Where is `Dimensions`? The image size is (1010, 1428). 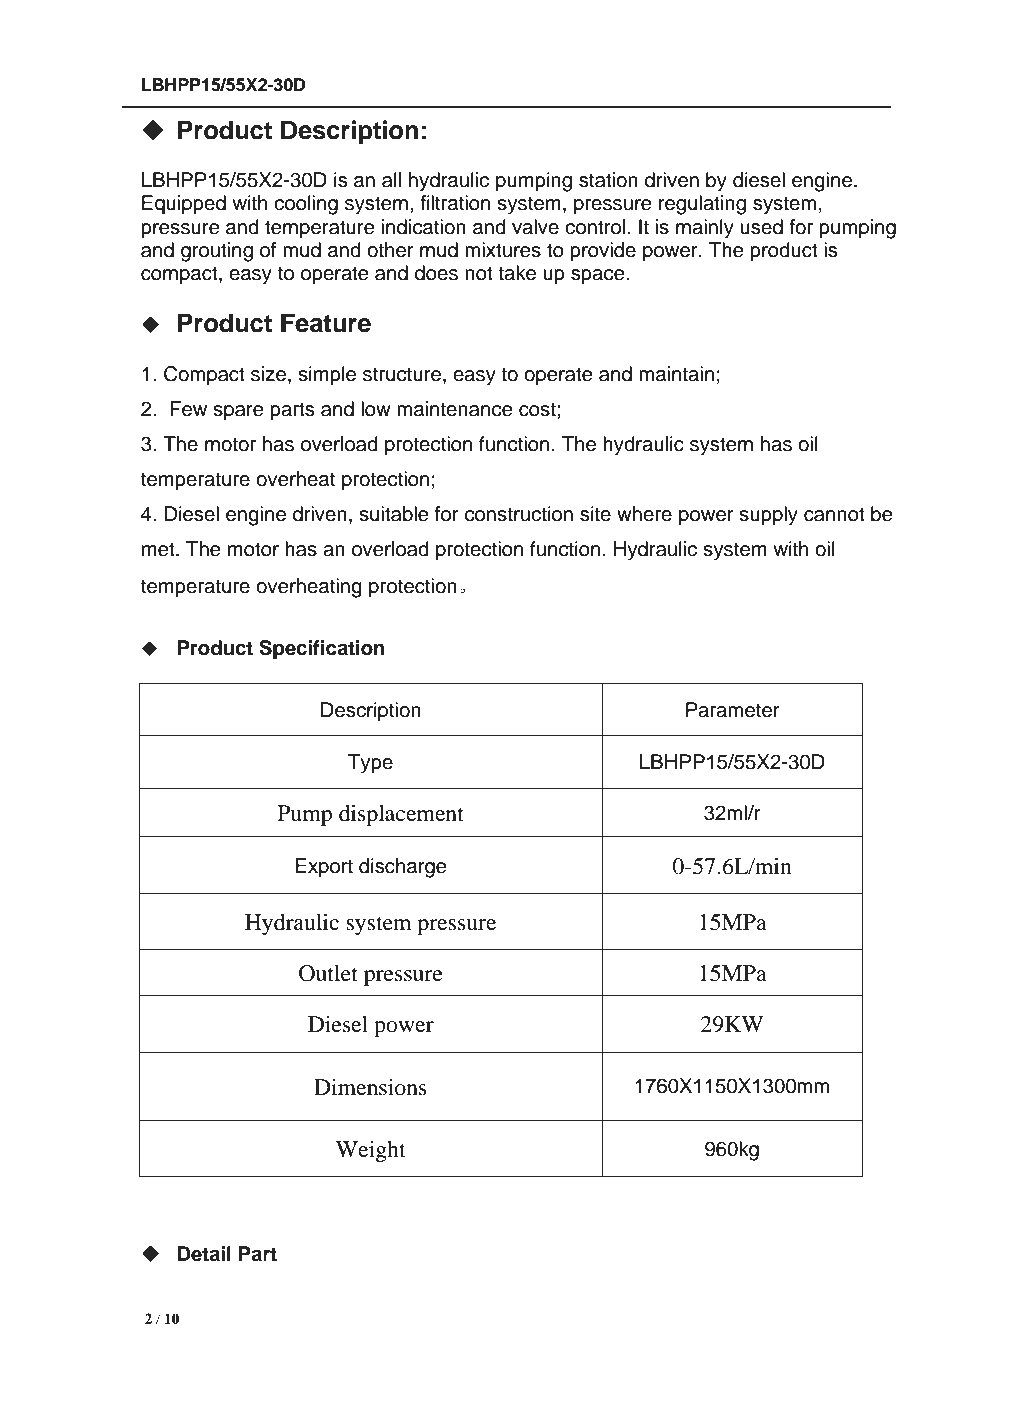 Dimensions is located at coordinates (370, 1087).
